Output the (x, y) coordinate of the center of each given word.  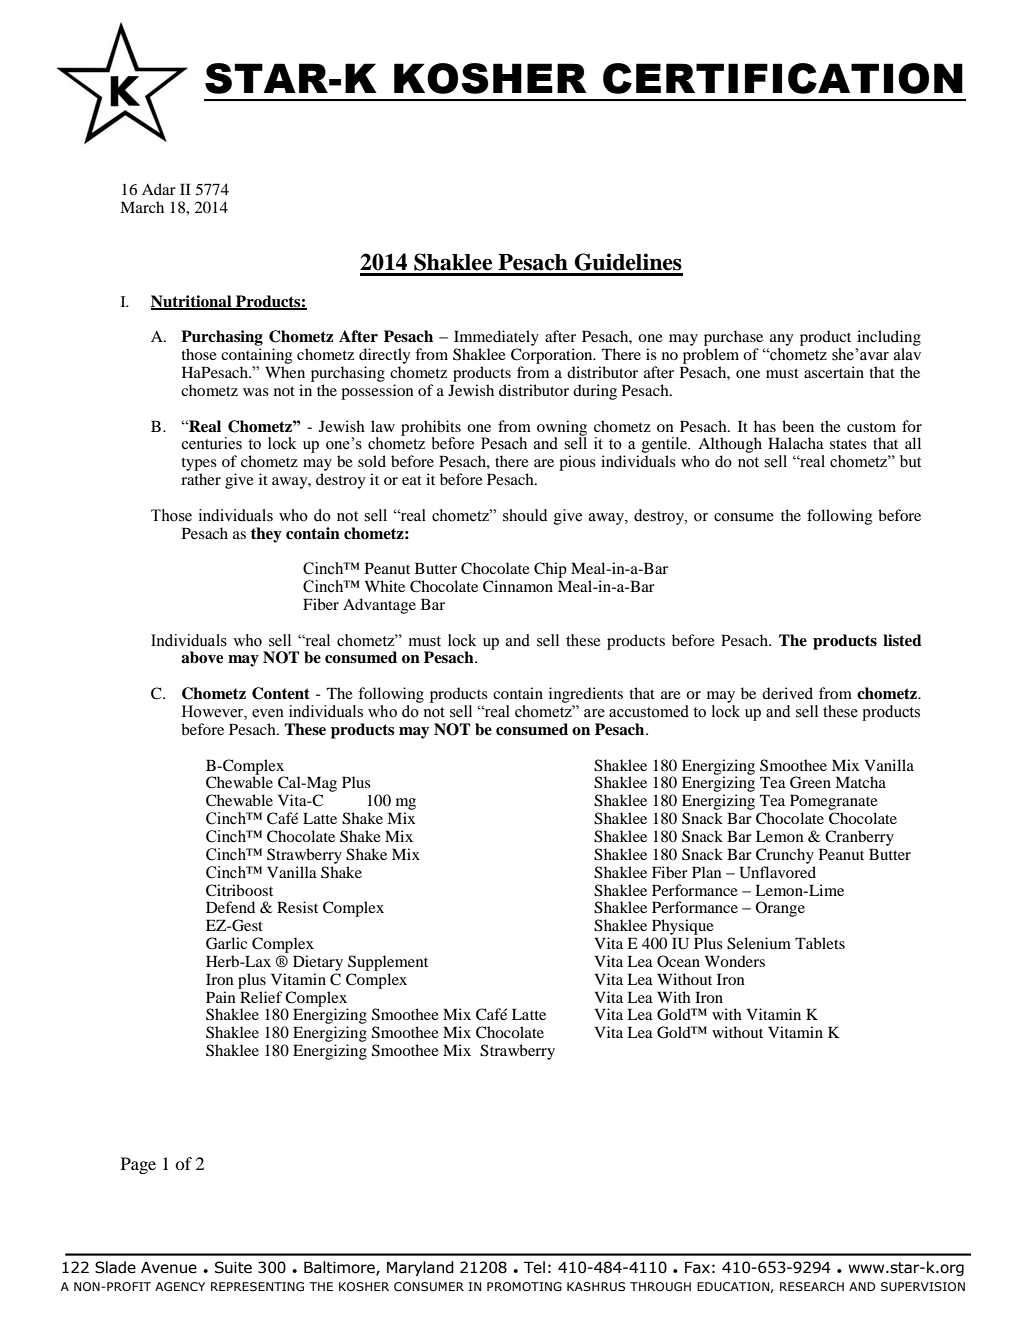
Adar (159, 189)
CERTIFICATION (783, 78)
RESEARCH (812, 1286)
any (781, 340)
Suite (233, 1267)
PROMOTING (524, 1286)
